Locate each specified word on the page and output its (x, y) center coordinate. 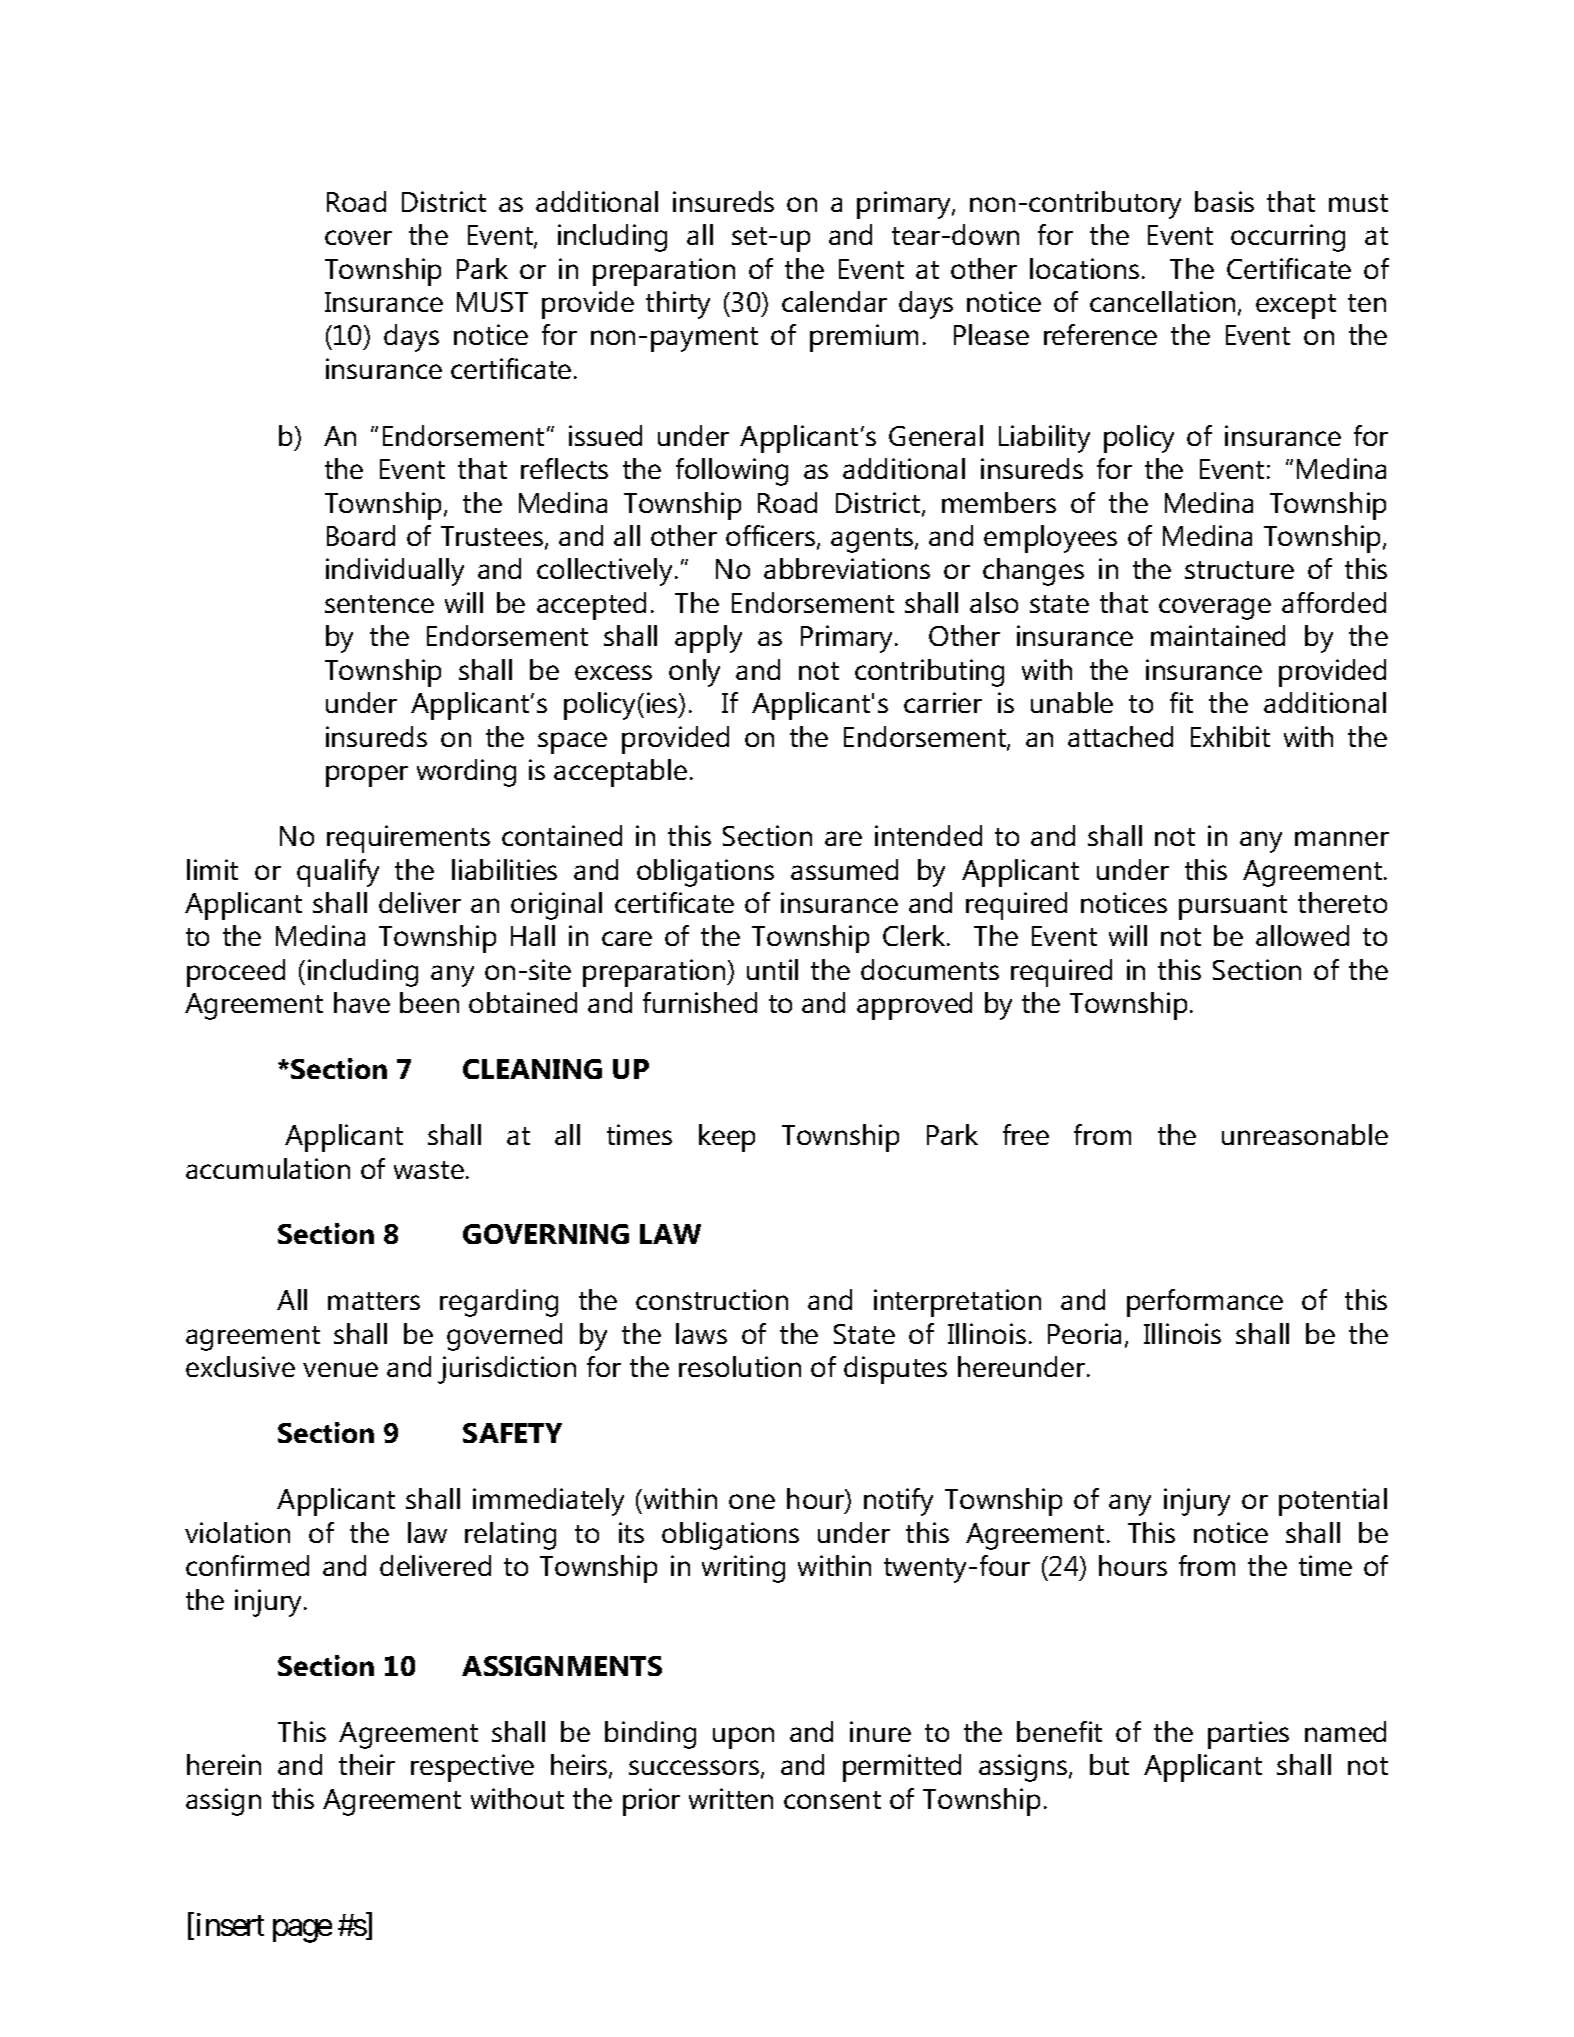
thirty (678, 305)
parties (1248, 1735)
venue (340, 1369)
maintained (1218, 635)
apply (708, 639)
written (731, 1798)
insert (230, 1924)
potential (1333, 1502)
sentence (379, 604)
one (752, 1501)
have (362, 1002)
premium (864, 338)
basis (1224, 201)
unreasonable (1305, 1134)
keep (727, 1138)
